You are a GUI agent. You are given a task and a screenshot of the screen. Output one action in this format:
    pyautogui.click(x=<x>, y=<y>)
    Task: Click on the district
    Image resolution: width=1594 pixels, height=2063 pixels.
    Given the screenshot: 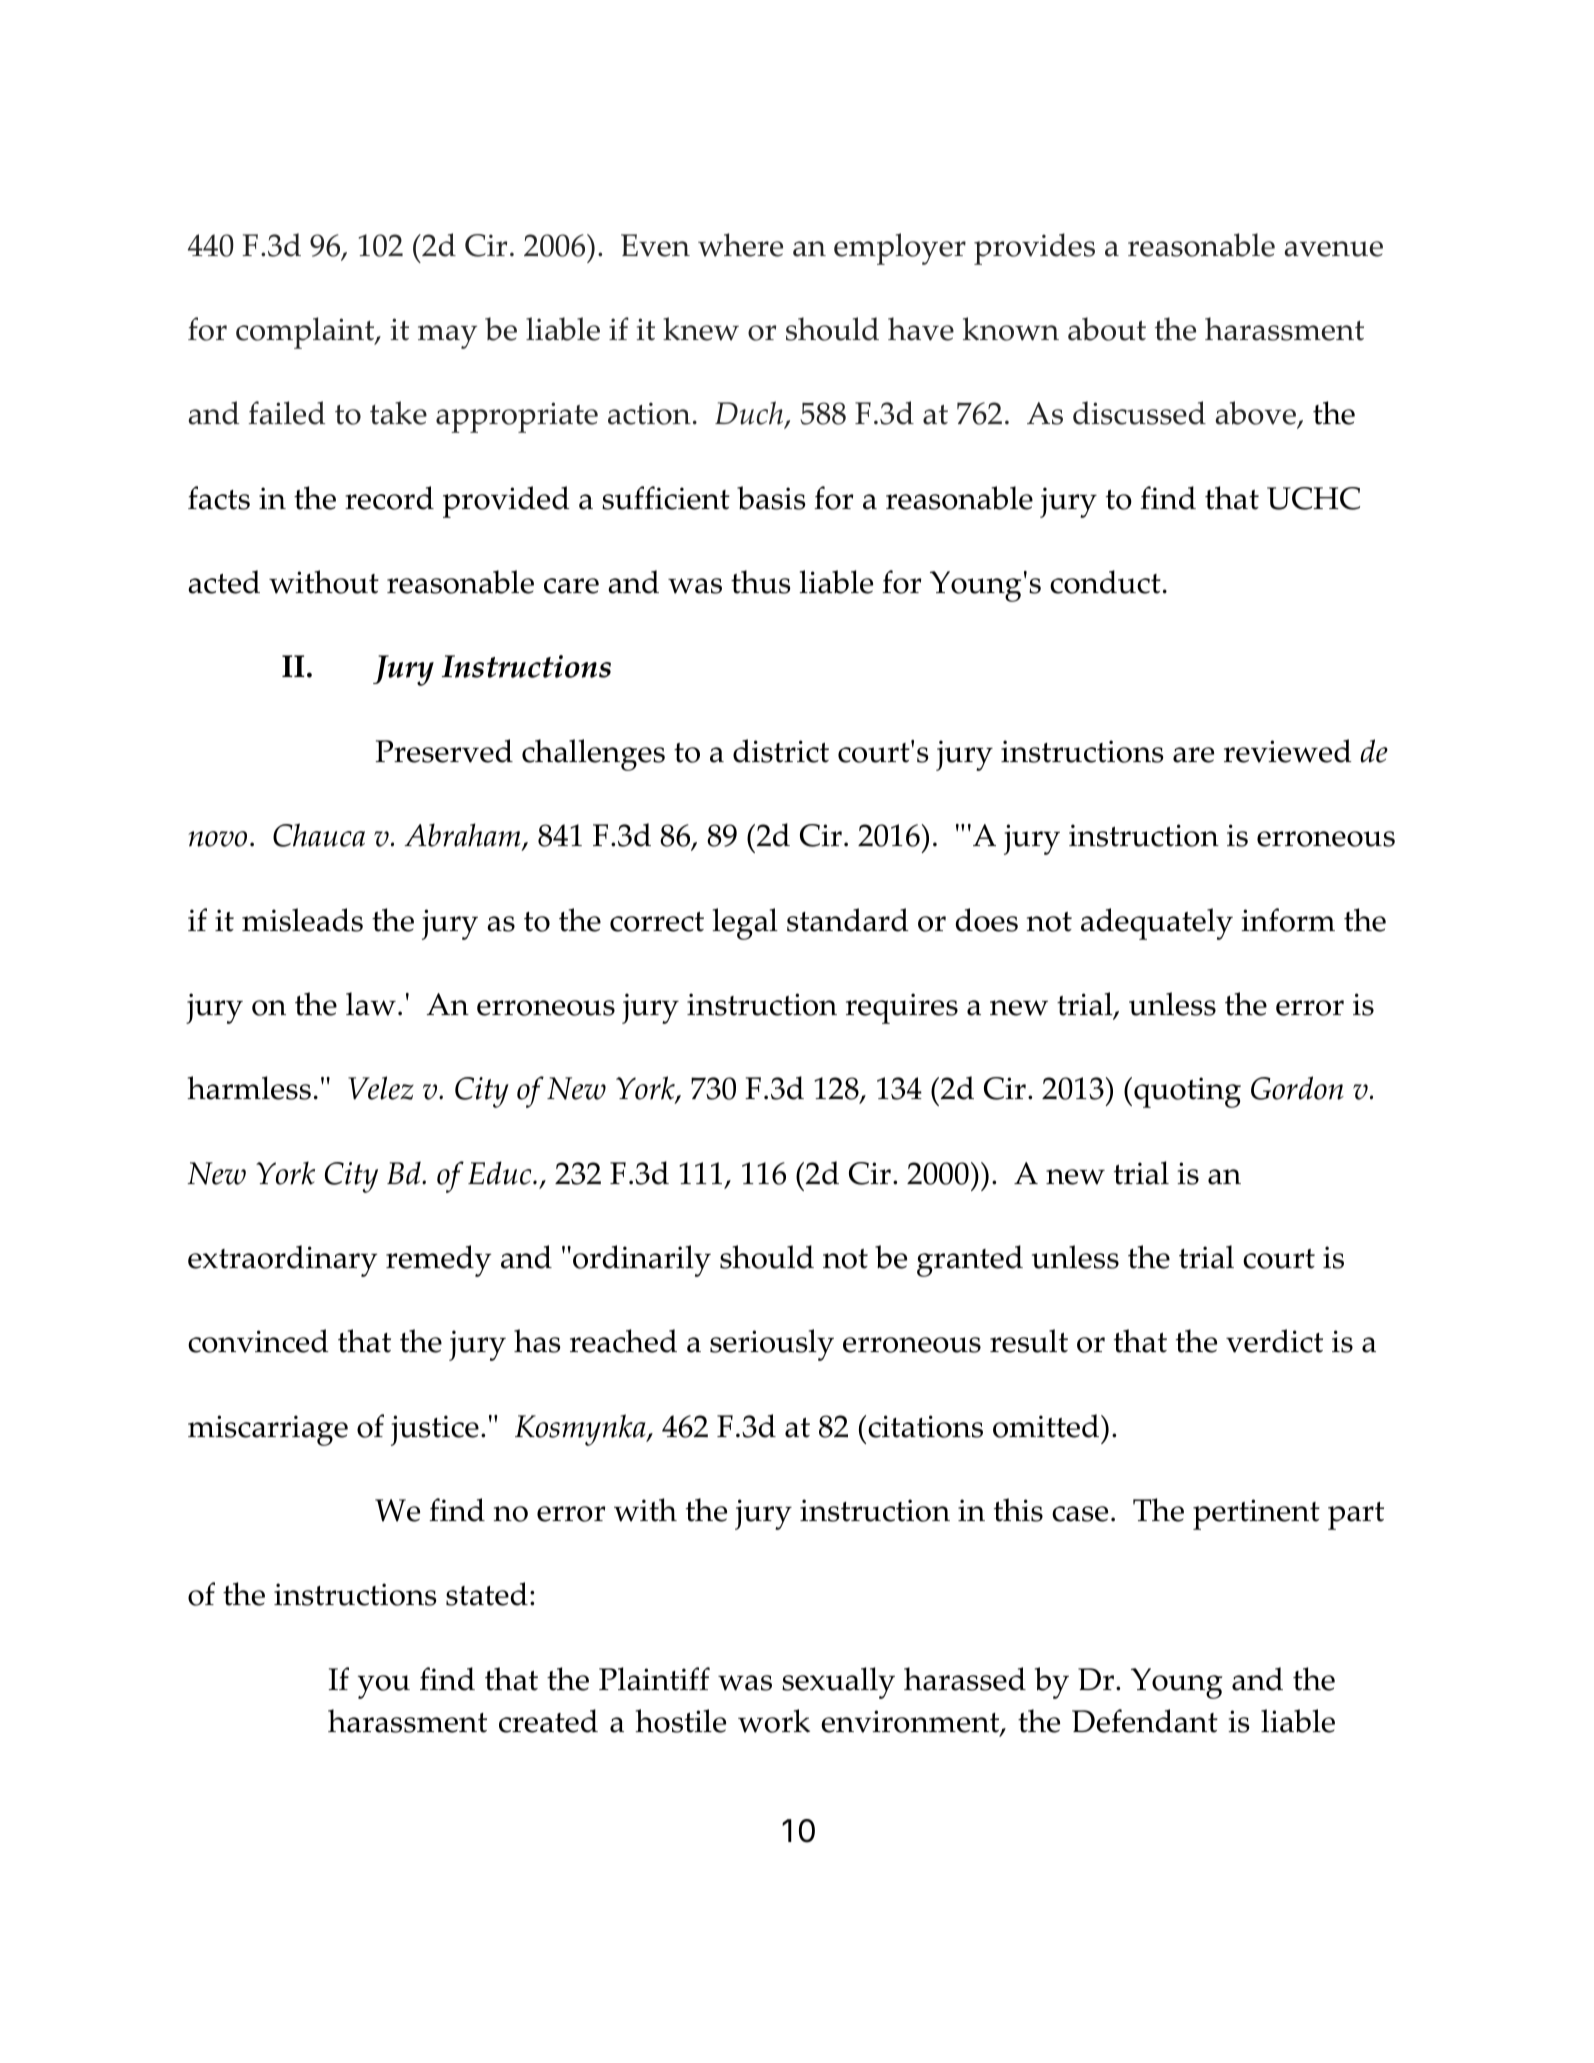 What is the action you would take?
    pyautogui.click(x=781, y=751)
